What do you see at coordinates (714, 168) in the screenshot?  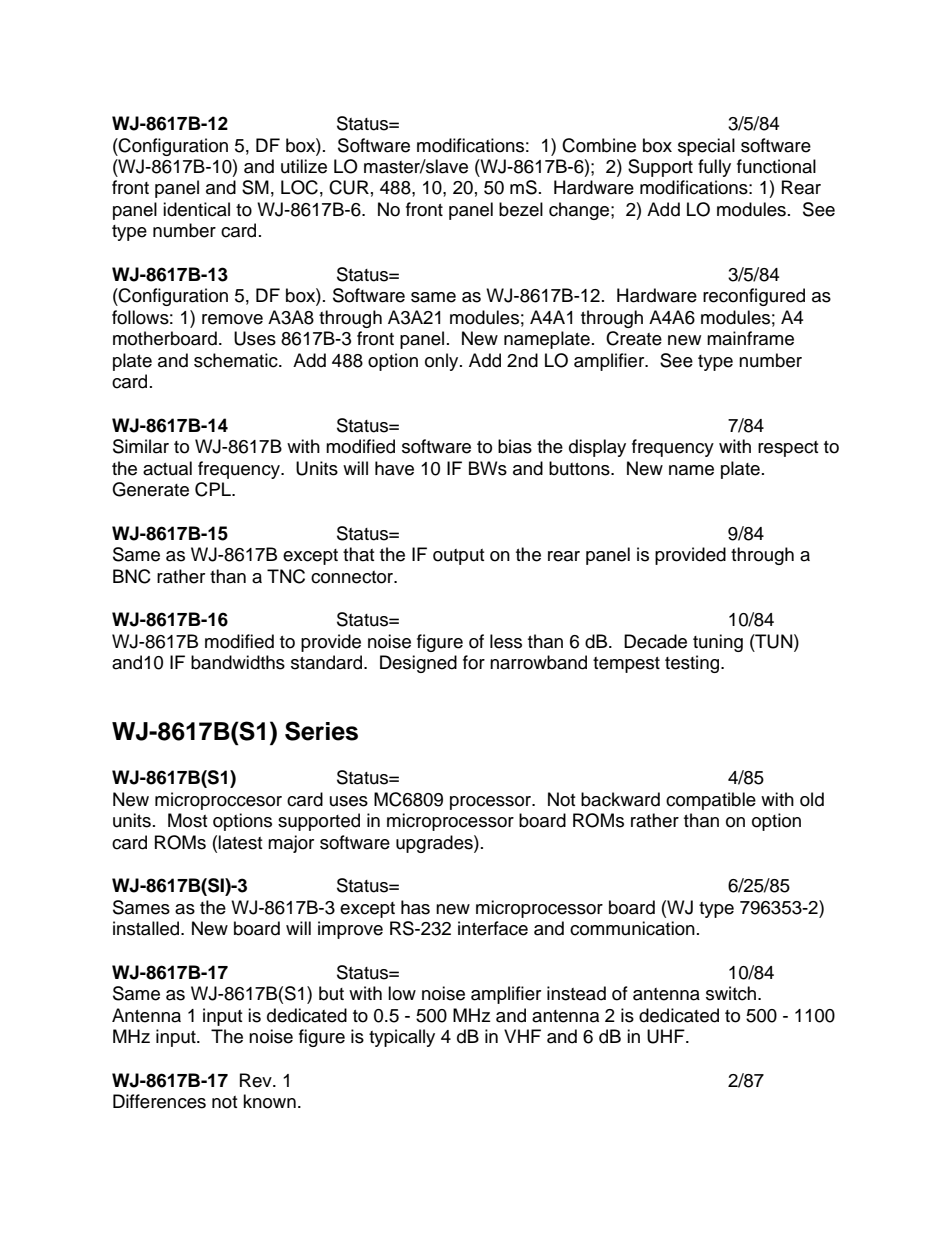 I see `fully` at bounding box center [714, 168].
